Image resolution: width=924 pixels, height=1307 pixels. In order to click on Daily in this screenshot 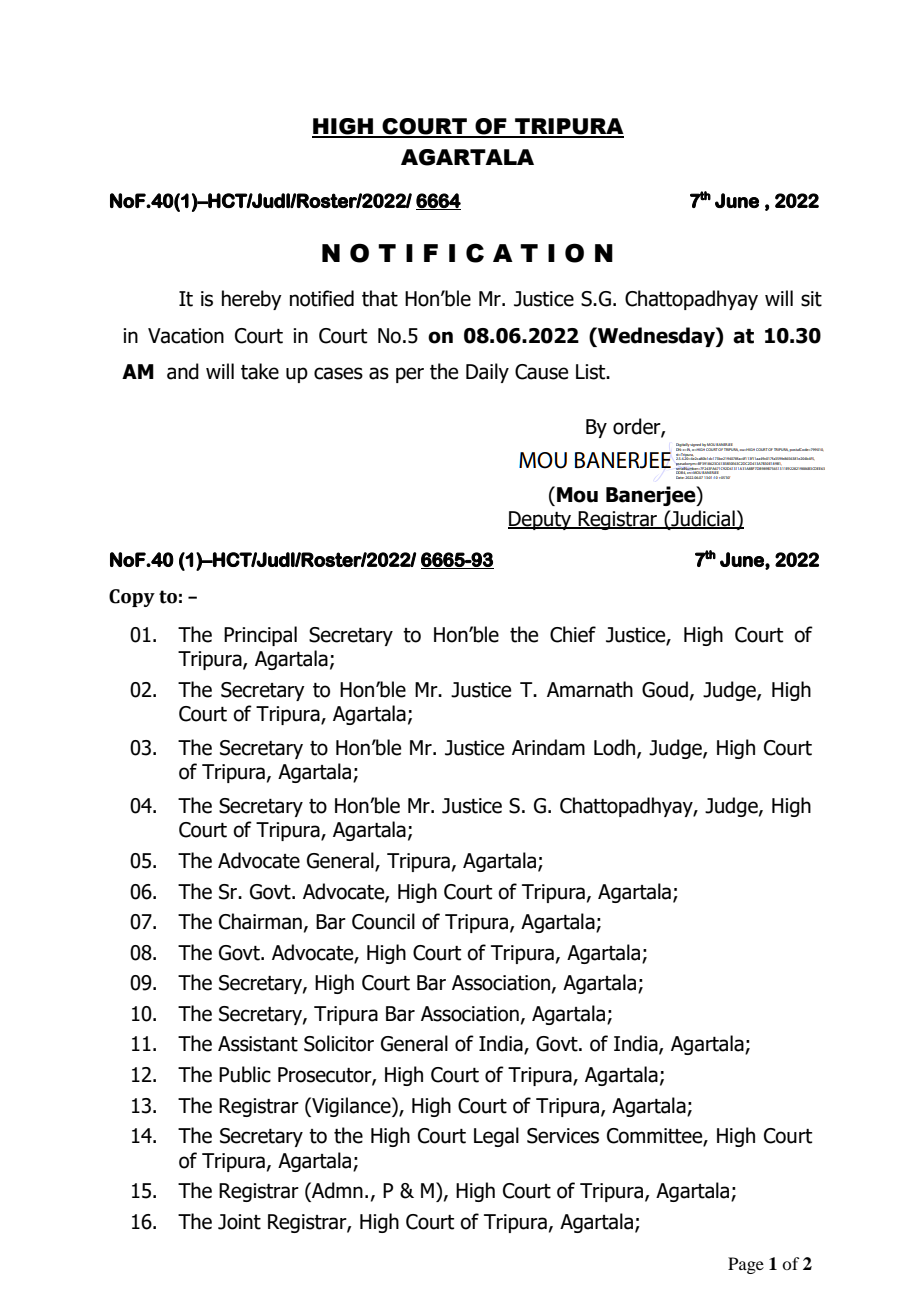, I will do `click(487, 373)`.
